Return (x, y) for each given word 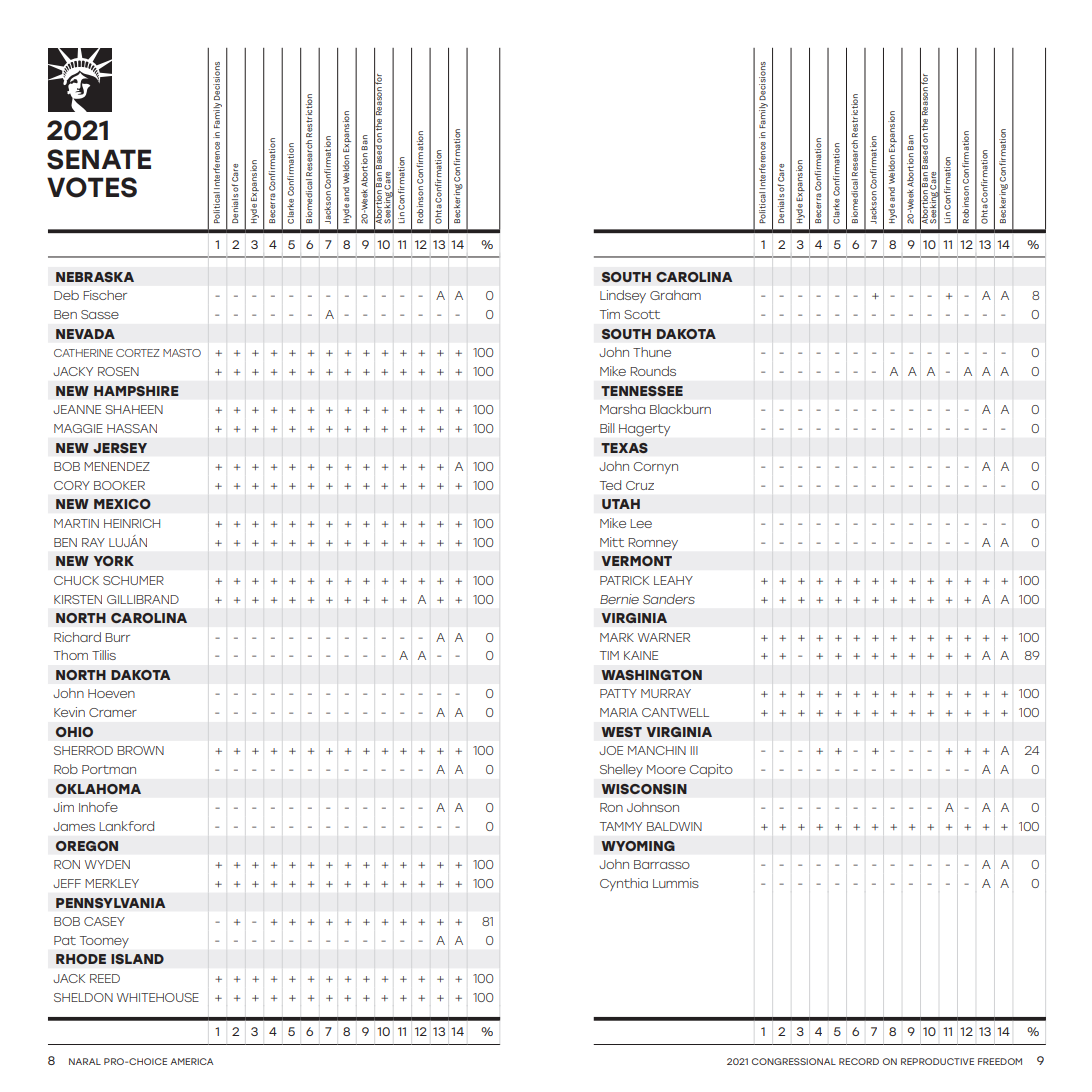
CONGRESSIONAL (794, 1061)
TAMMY (621, 826)
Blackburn (680, 409)
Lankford (126, 826)
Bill (607, 428)
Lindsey (623, 296)
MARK (617, 637)
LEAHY (673, 580)
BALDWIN (674, 826)
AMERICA (191, 1061)
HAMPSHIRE (136, 391)
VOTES (92, 187)
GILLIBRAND (143, 599)
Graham (675, 295)
